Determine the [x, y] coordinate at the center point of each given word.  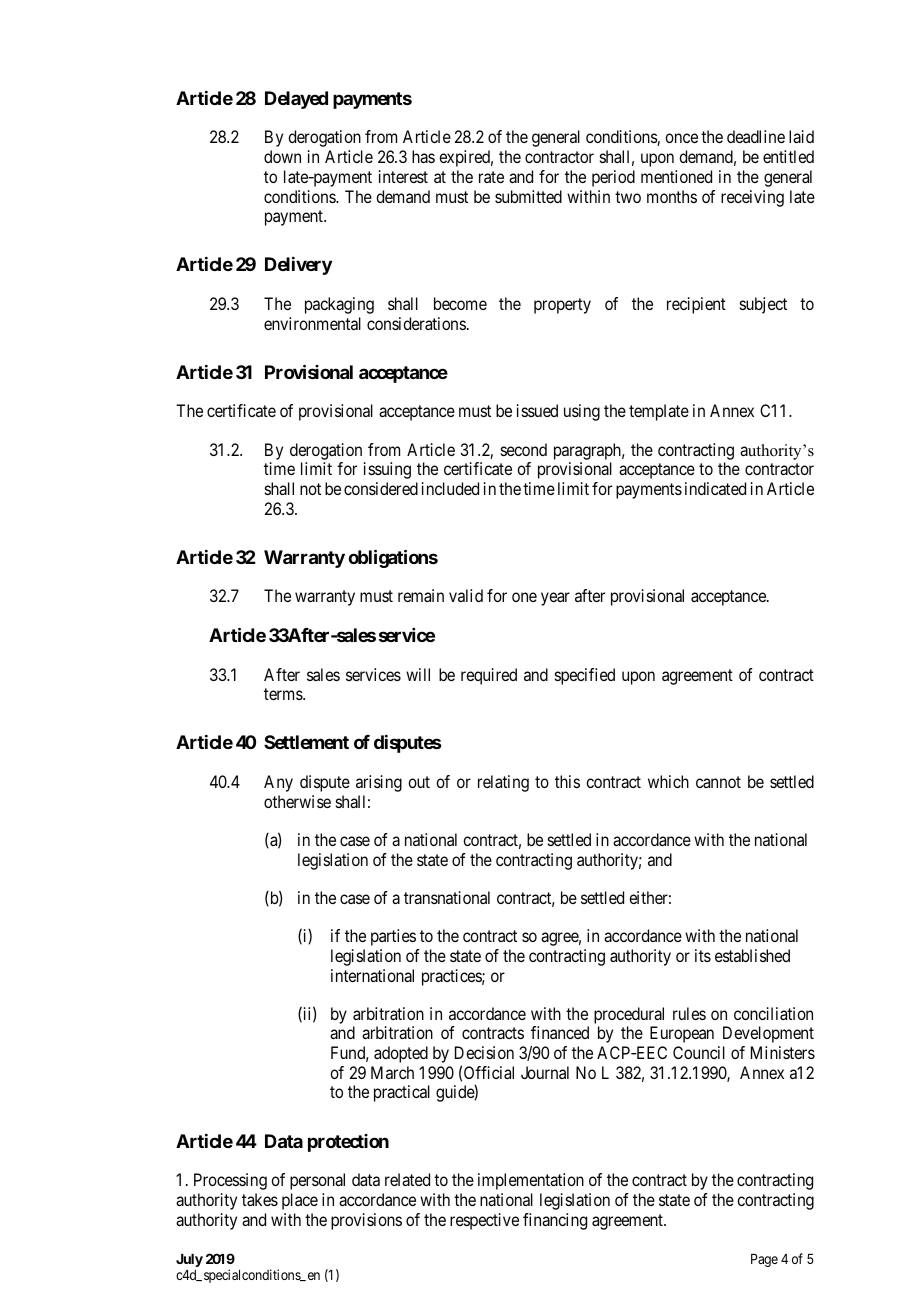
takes [260, 1199]
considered [381, 488]
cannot [718, 782]
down [282, 156]
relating [503, 783]
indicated [715, 488]
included [450, 488]
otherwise [297, 801]
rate [491, 177]
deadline [756, 136]
